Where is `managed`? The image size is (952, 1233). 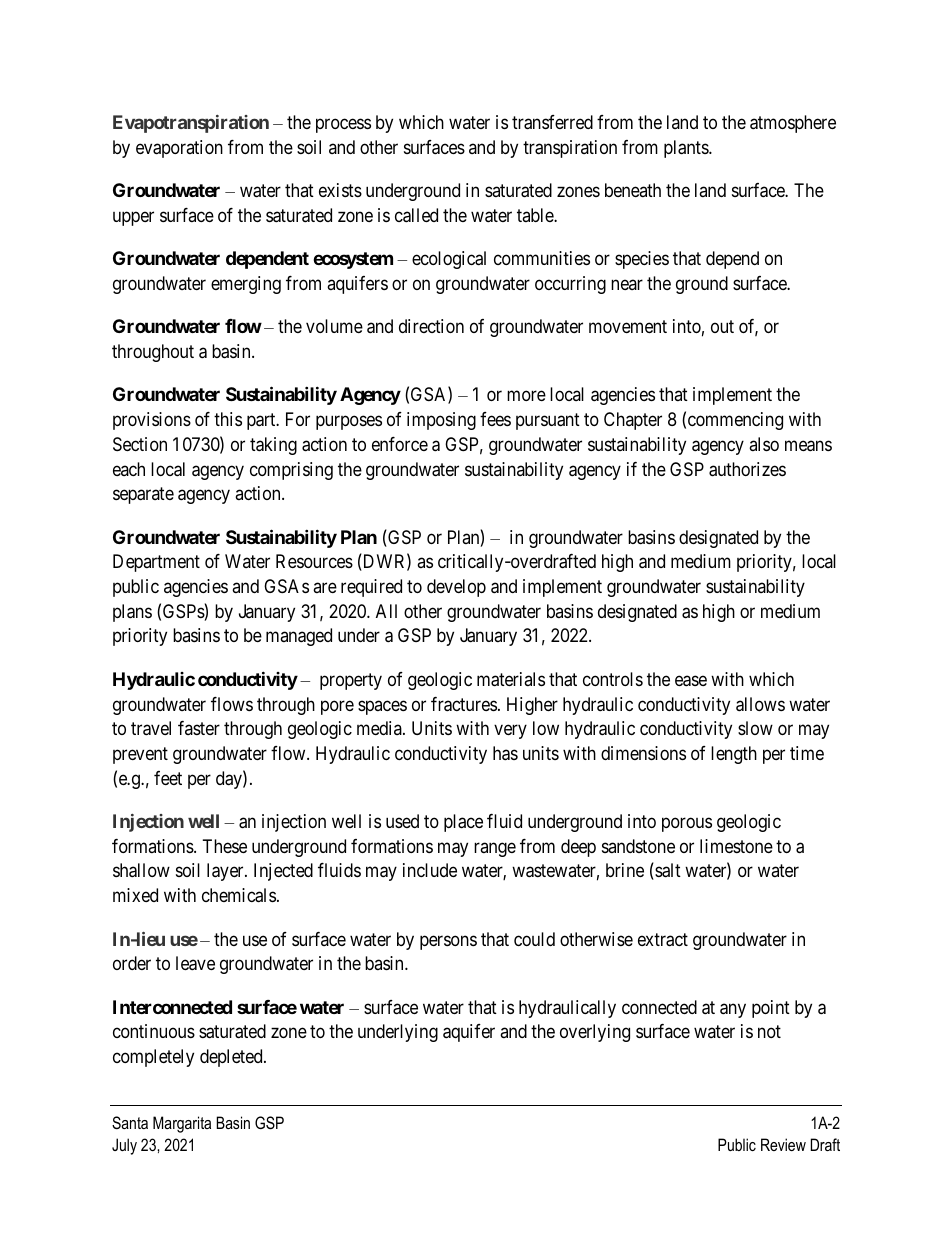
managed is located at coordinates (299, 637).
